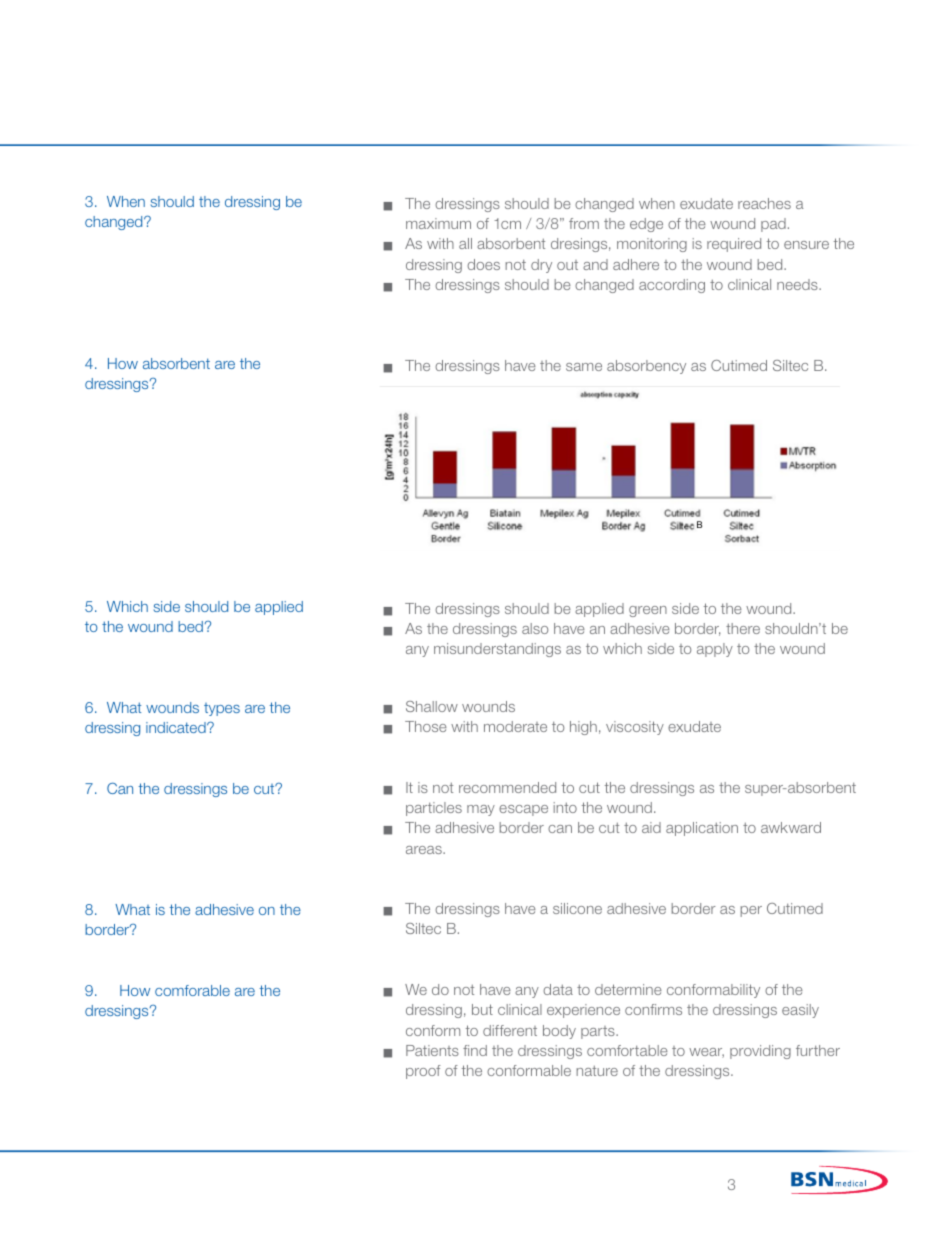  Describe the element at coordinates (702, 829) in the screenshot. I see `application` at that location.
